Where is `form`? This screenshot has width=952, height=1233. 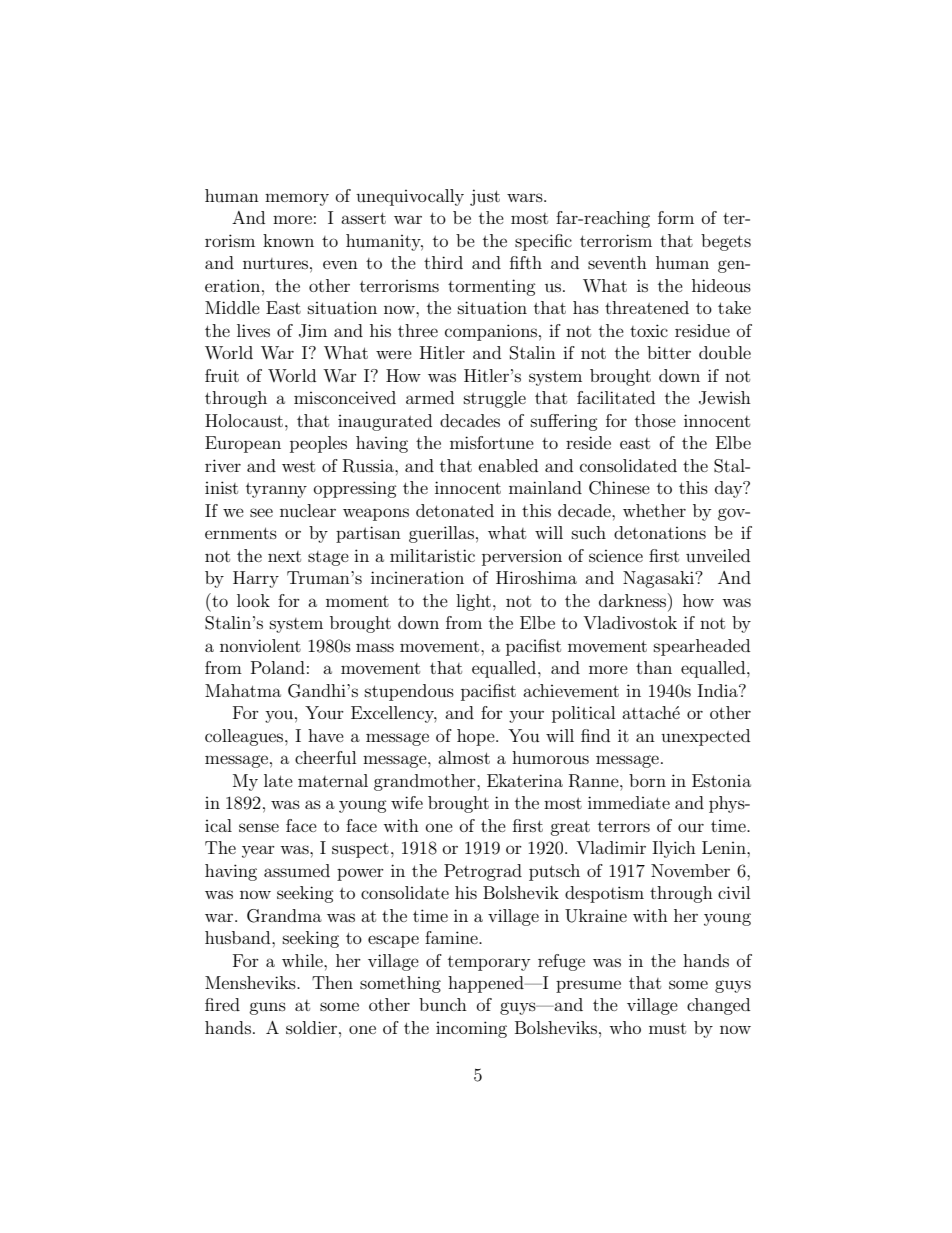 form is located at coordinates (676, 217).
